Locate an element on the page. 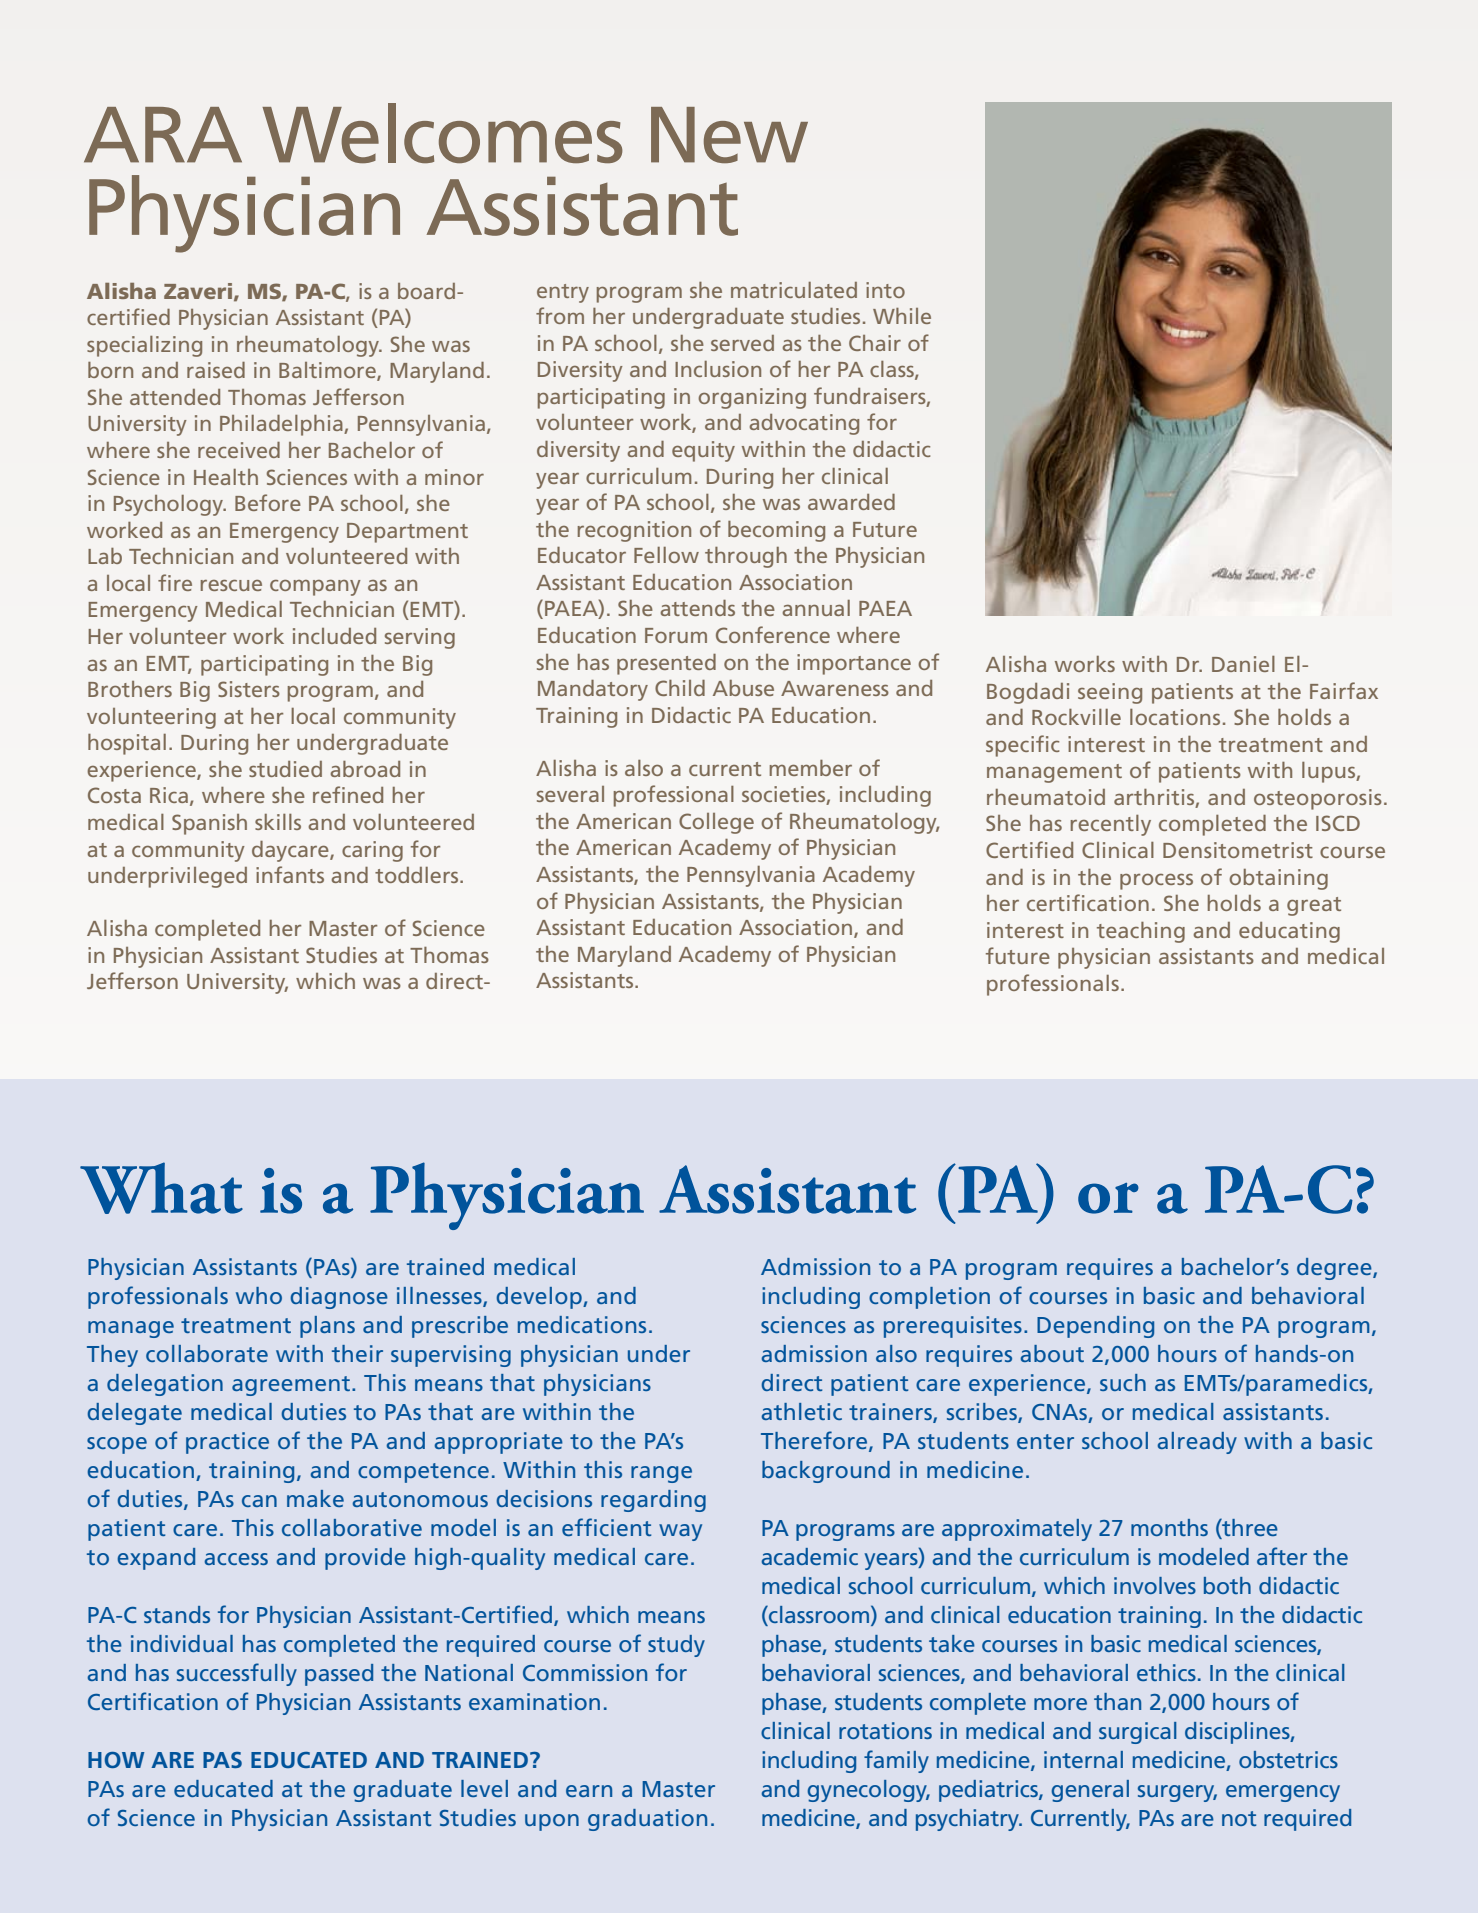 This page has width=1478, height=1913. How is located at coordinates (116, 1760).
